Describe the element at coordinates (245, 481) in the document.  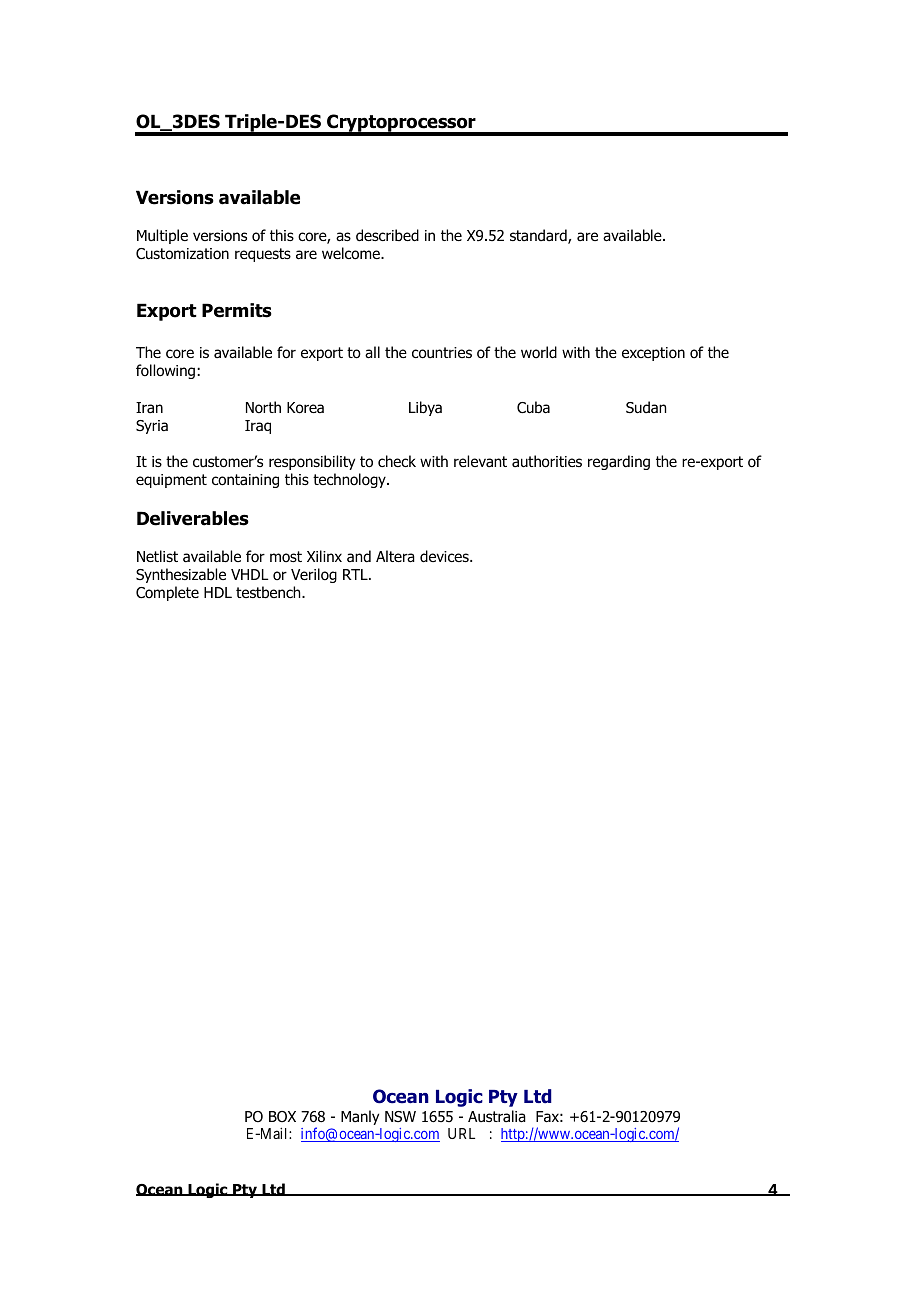
I see `containing` at that location.
